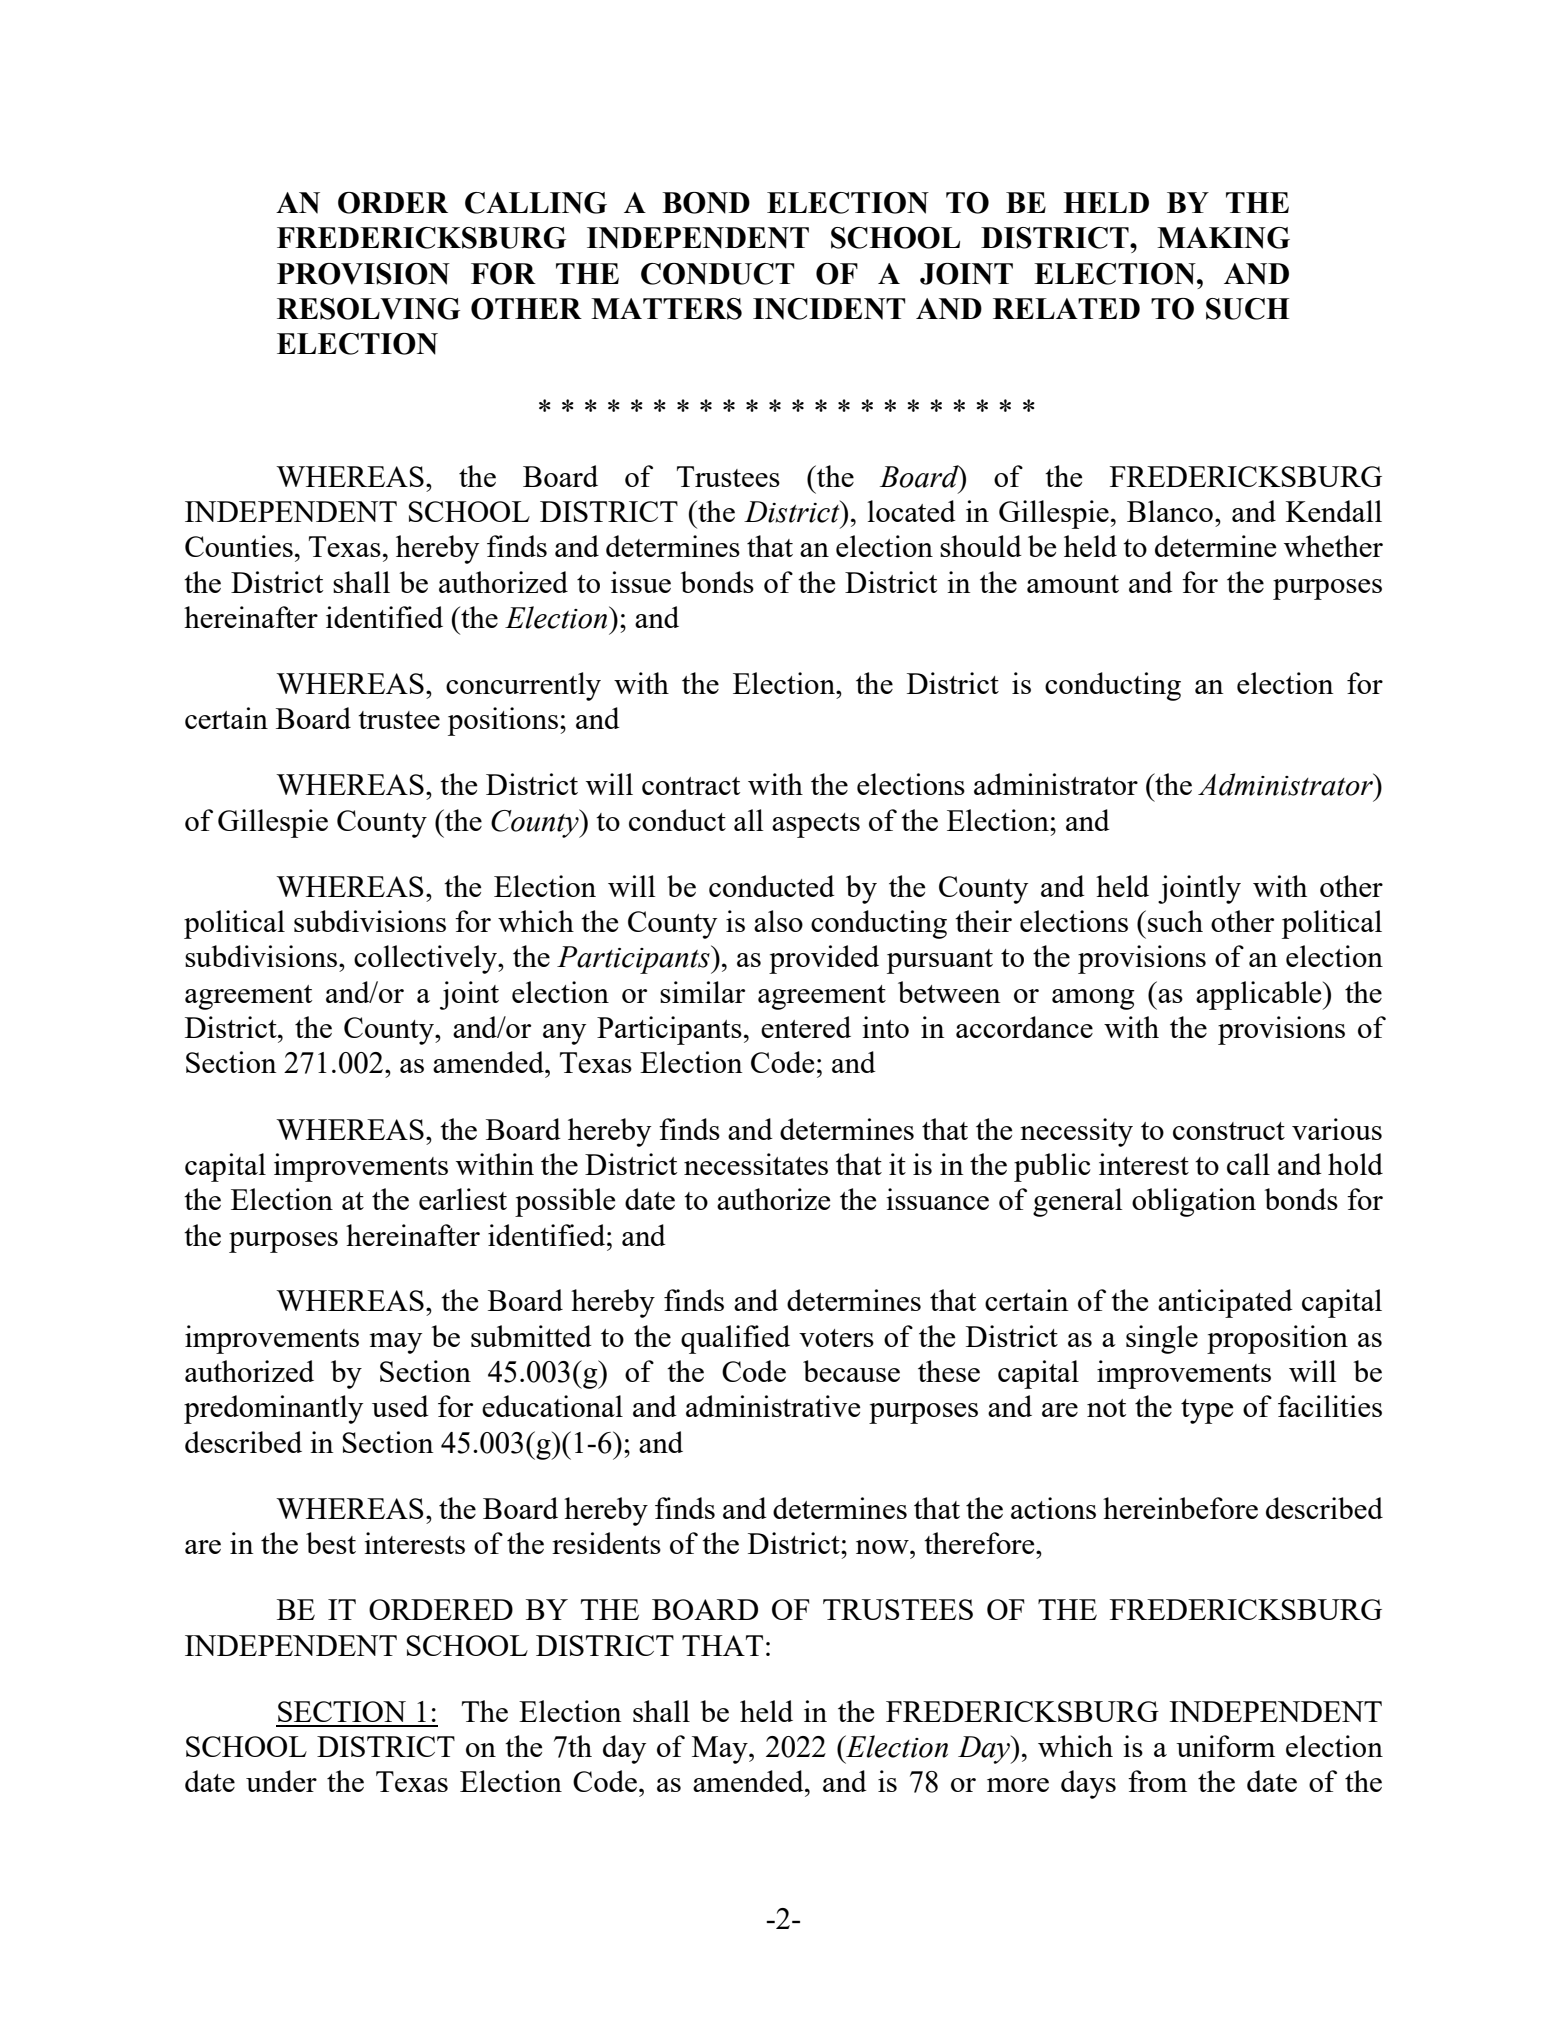 This screenshot has width=1567, height=2028. I want to click on uniform, so click(1225, 1746).
